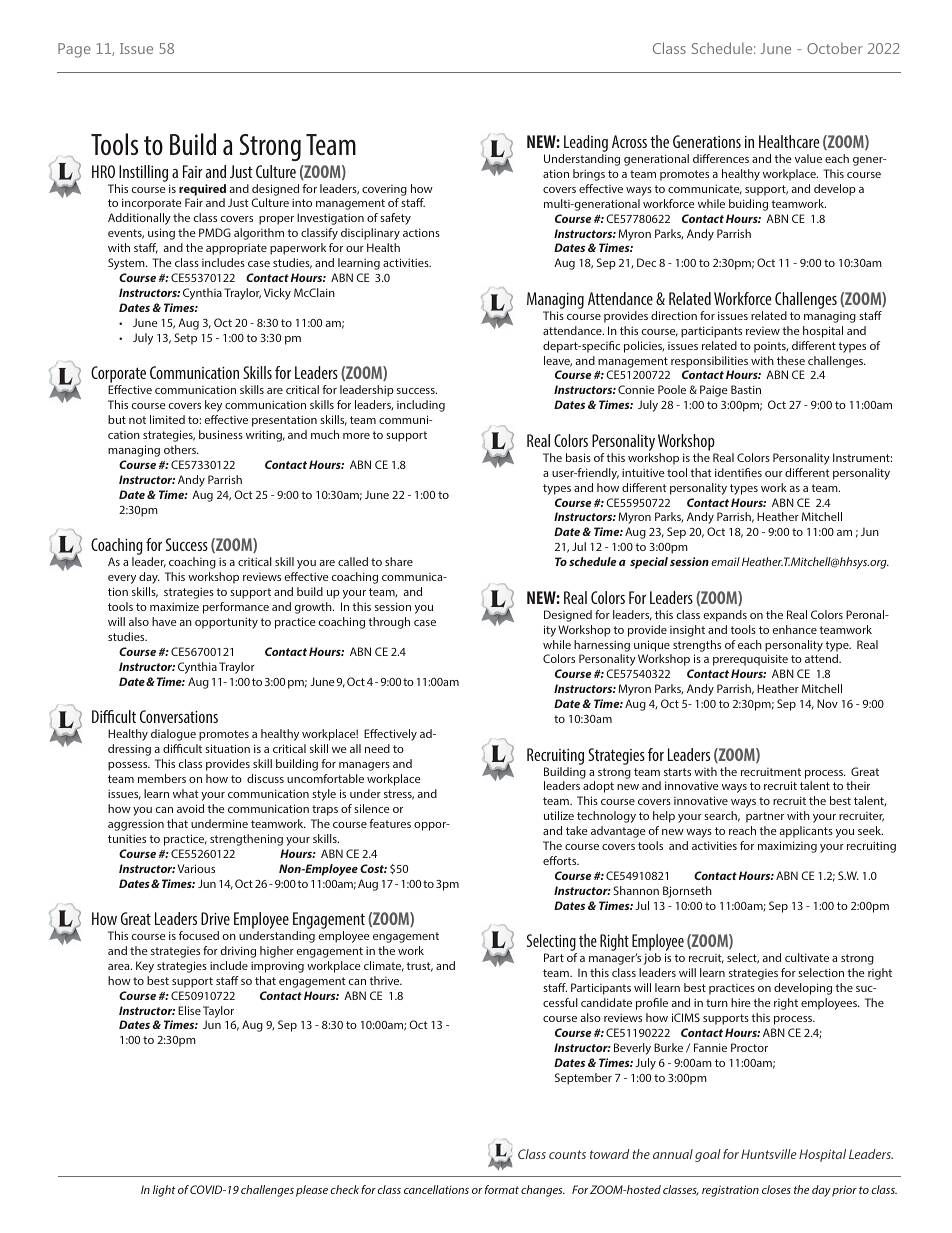 The height and width of the image is (1233, 952). Describe the element at coordinates (806, 832) in the image. I see `applicants` at that location.
